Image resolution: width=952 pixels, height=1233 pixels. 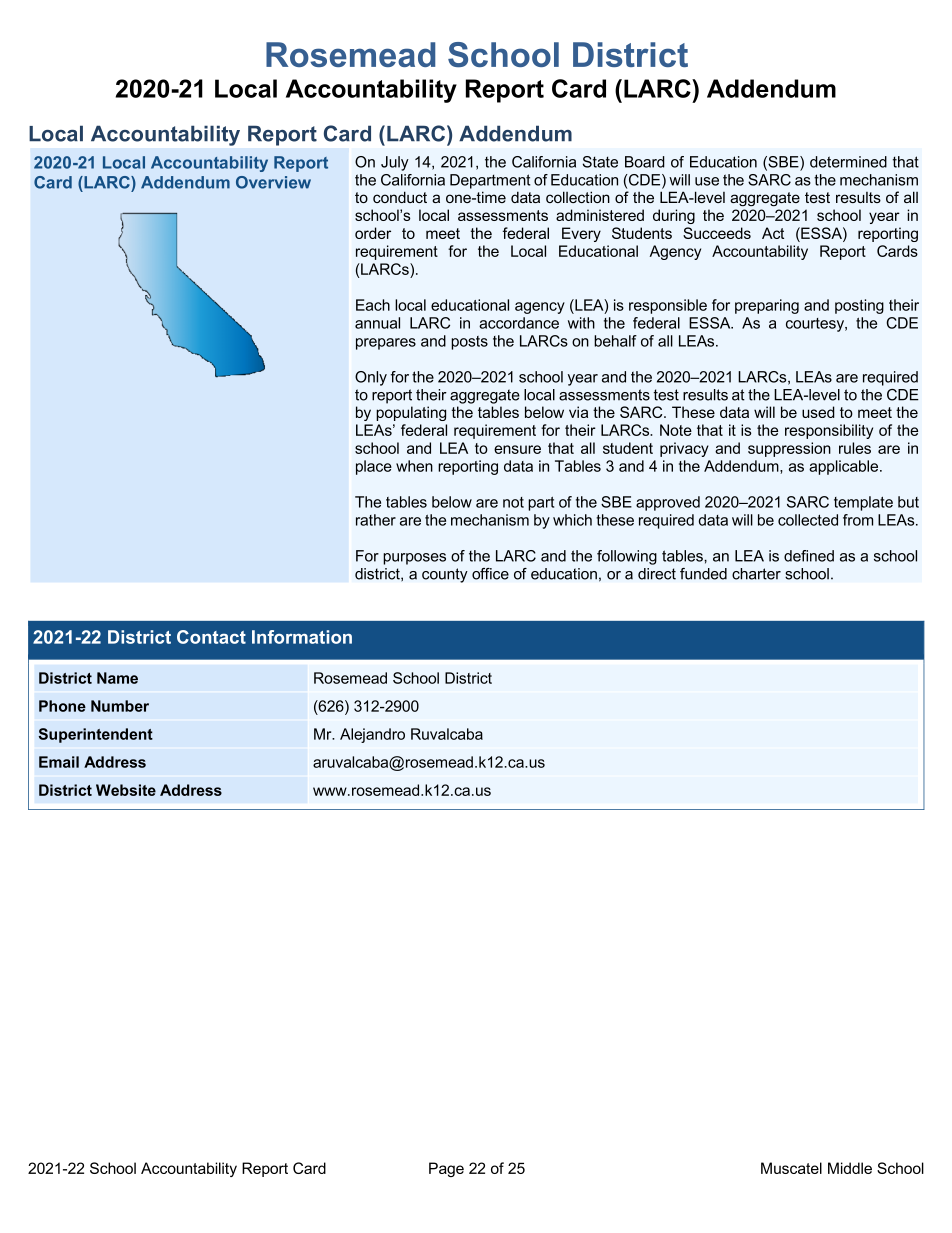 I want to click on Page, so click(x=446, y=1169).
